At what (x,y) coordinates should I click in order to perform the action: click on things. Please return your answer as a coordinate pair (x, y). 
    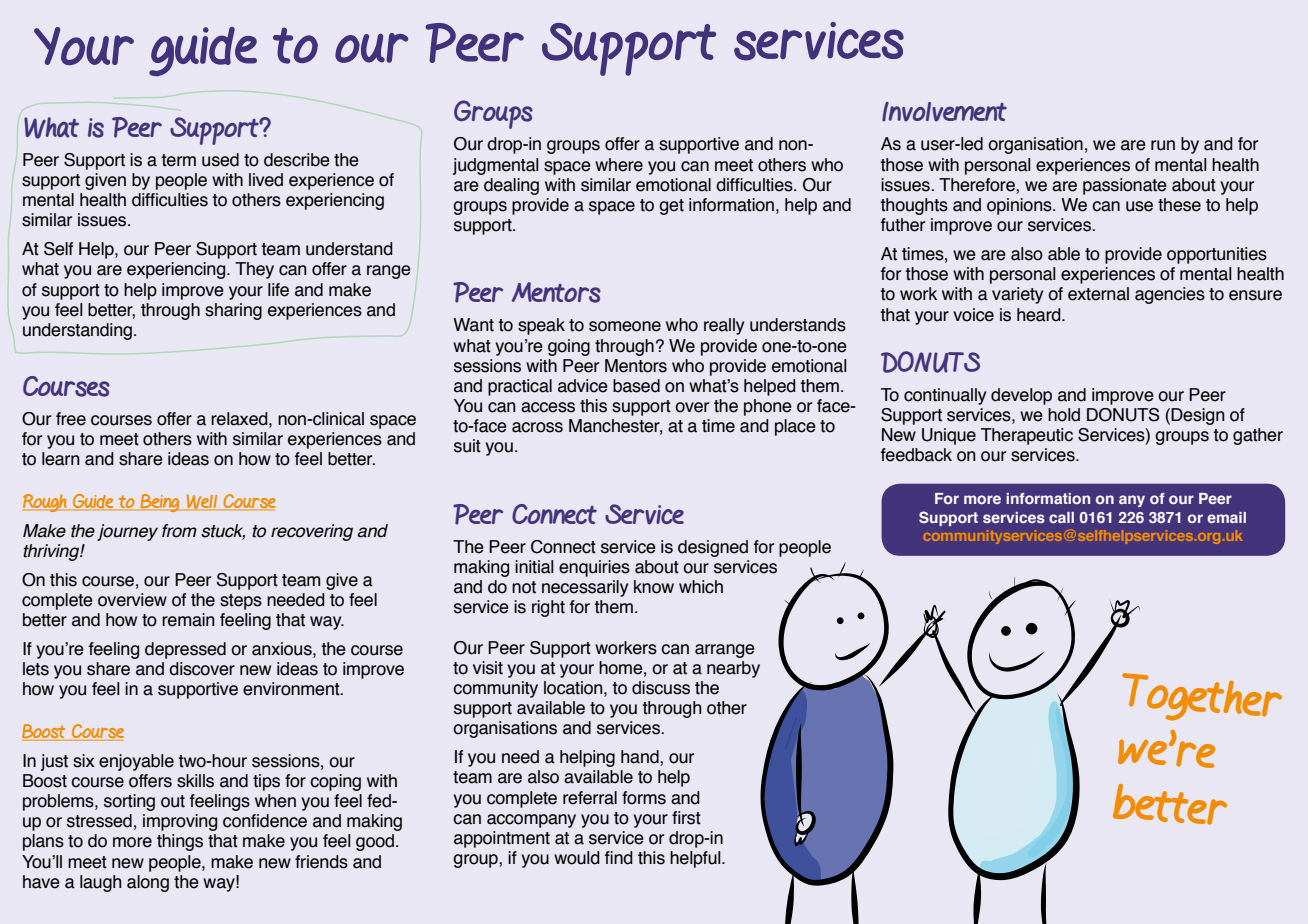
    Looking at the image, I should click on (180, 842).
